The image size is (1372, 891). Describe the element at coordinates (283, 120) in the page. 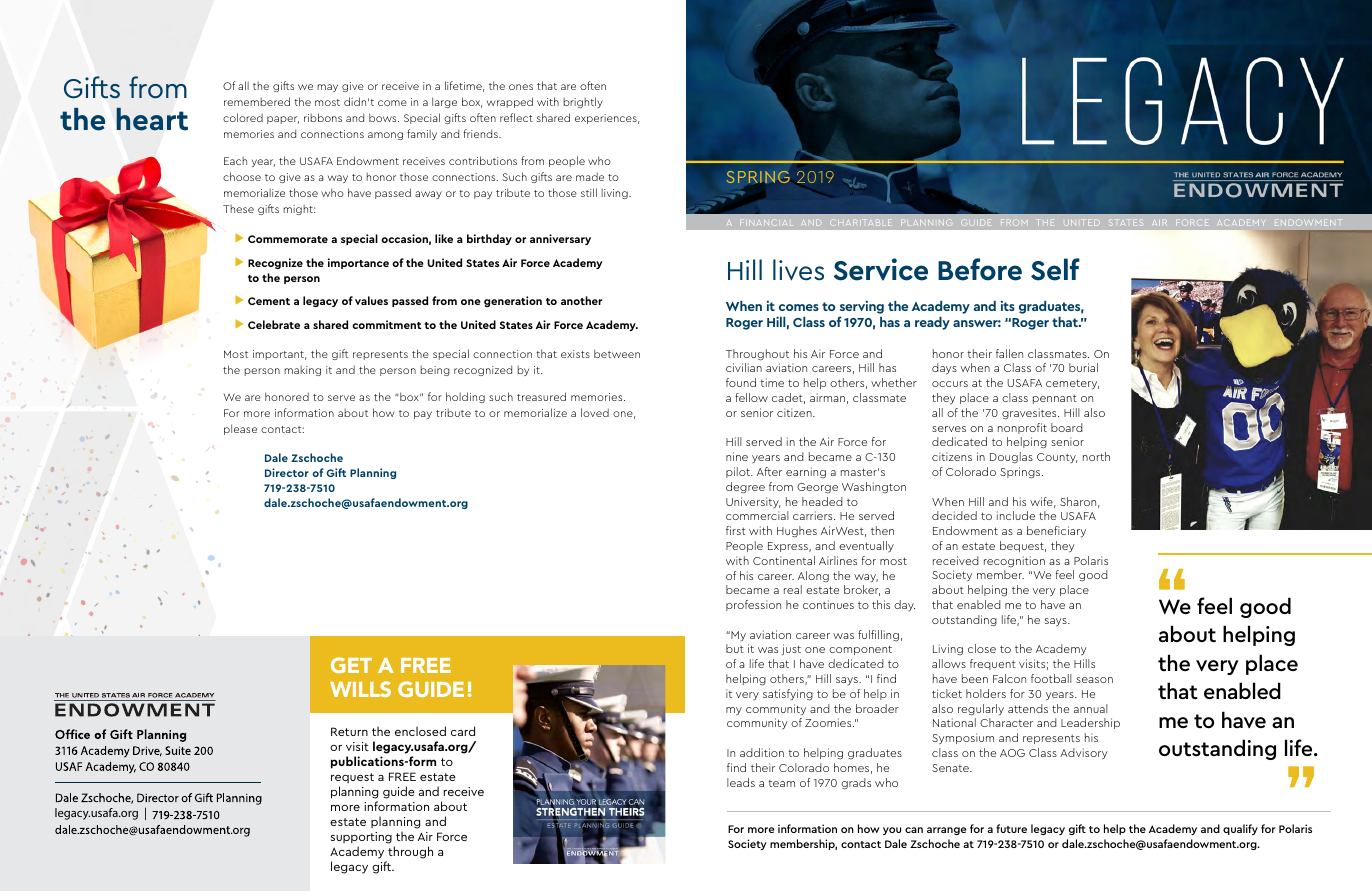

I see `paper` at that location.
